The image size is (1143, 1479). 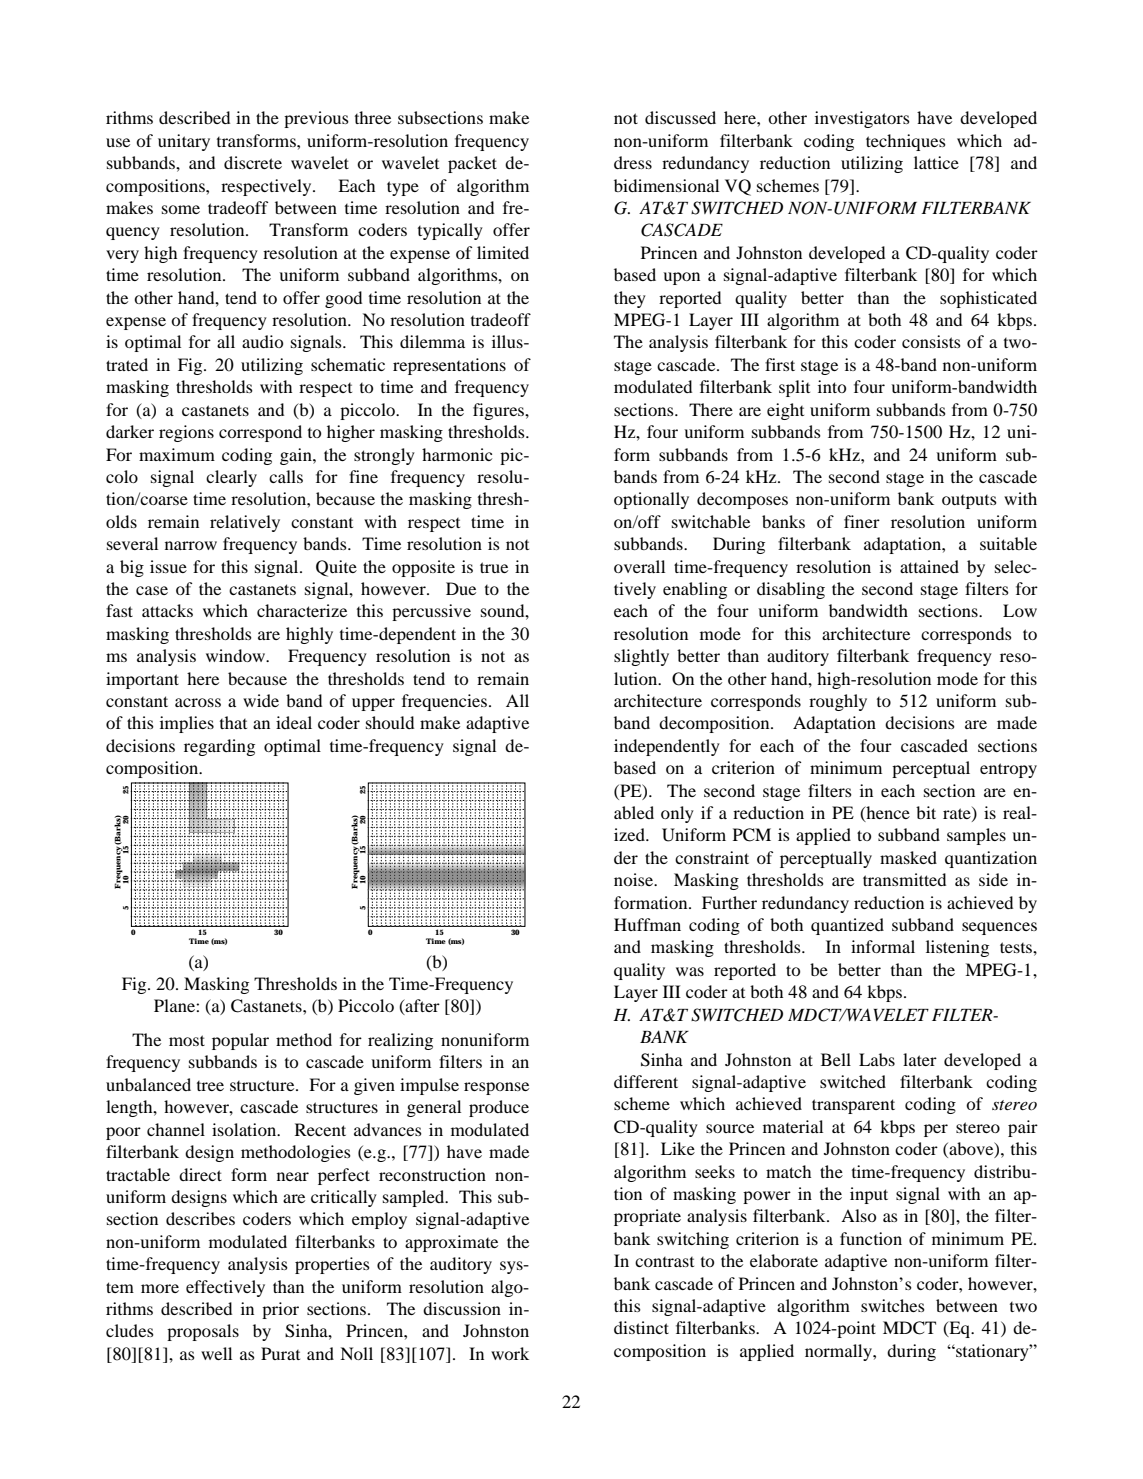 I want to click on regarding, so click(x=219, y=747).
